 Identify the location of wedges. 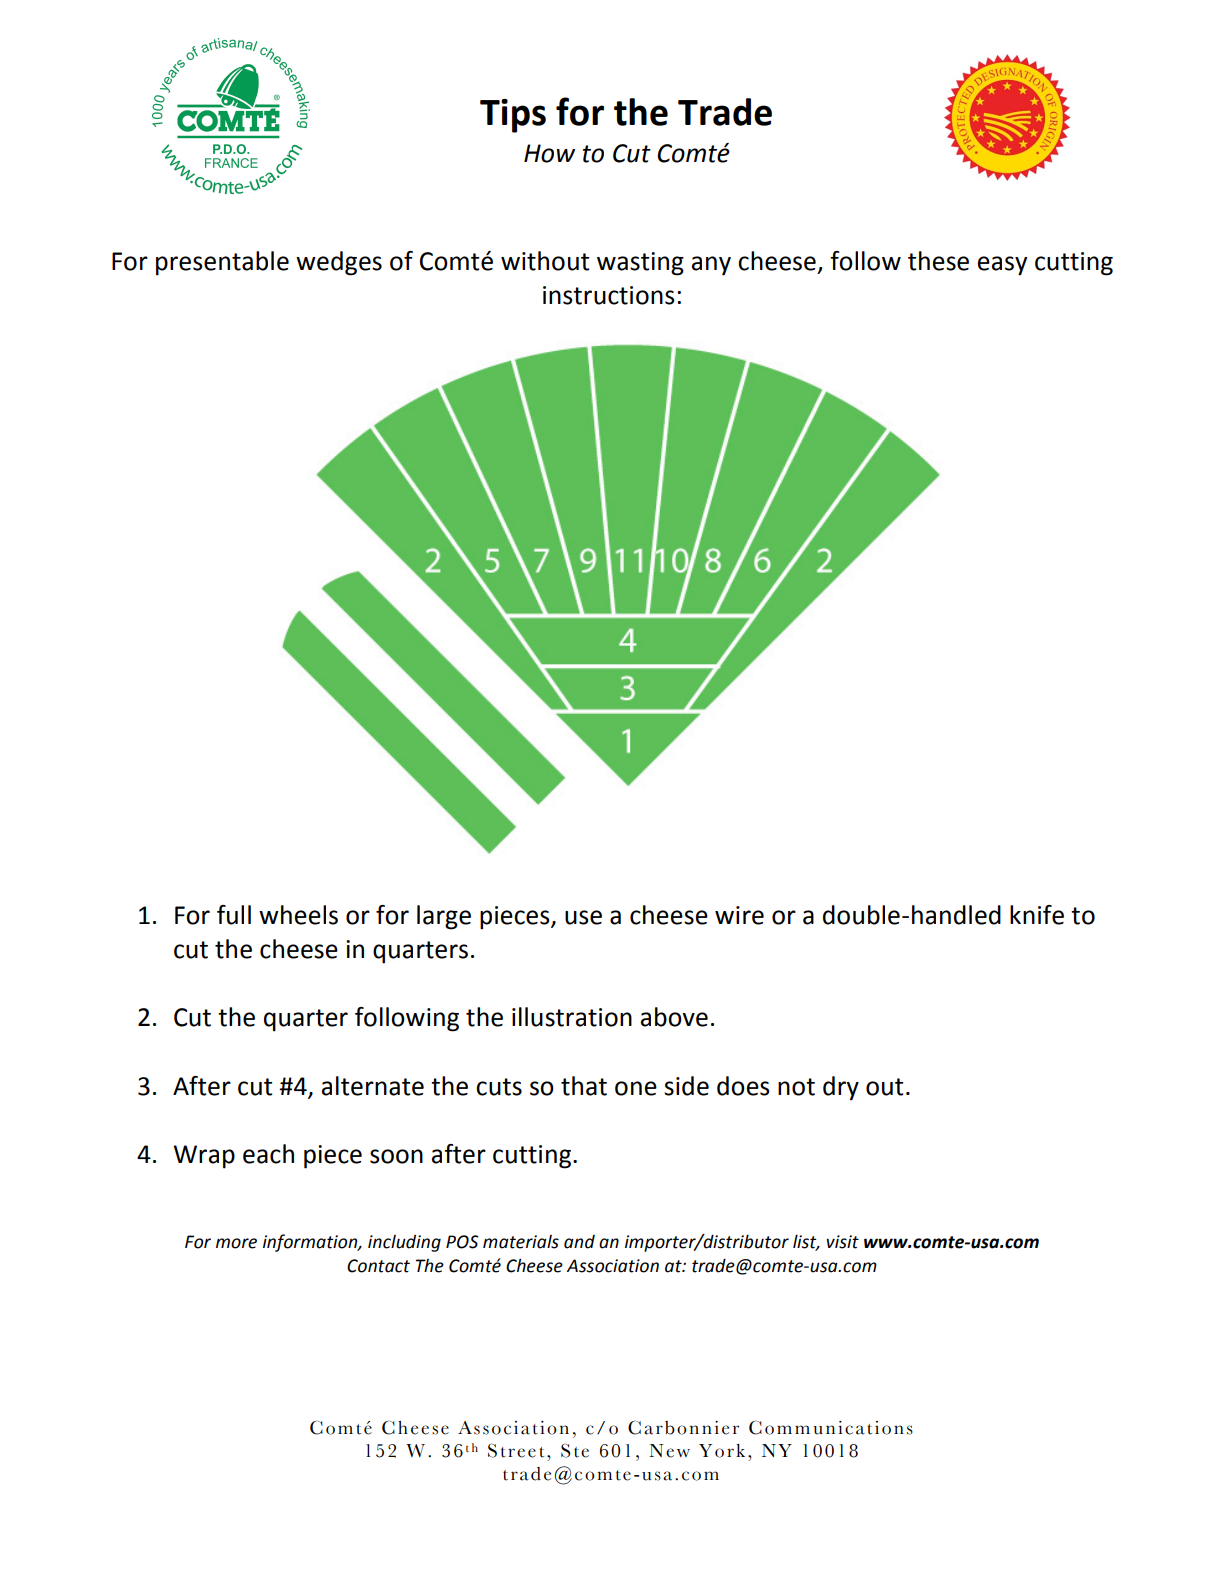
(339, 263).
